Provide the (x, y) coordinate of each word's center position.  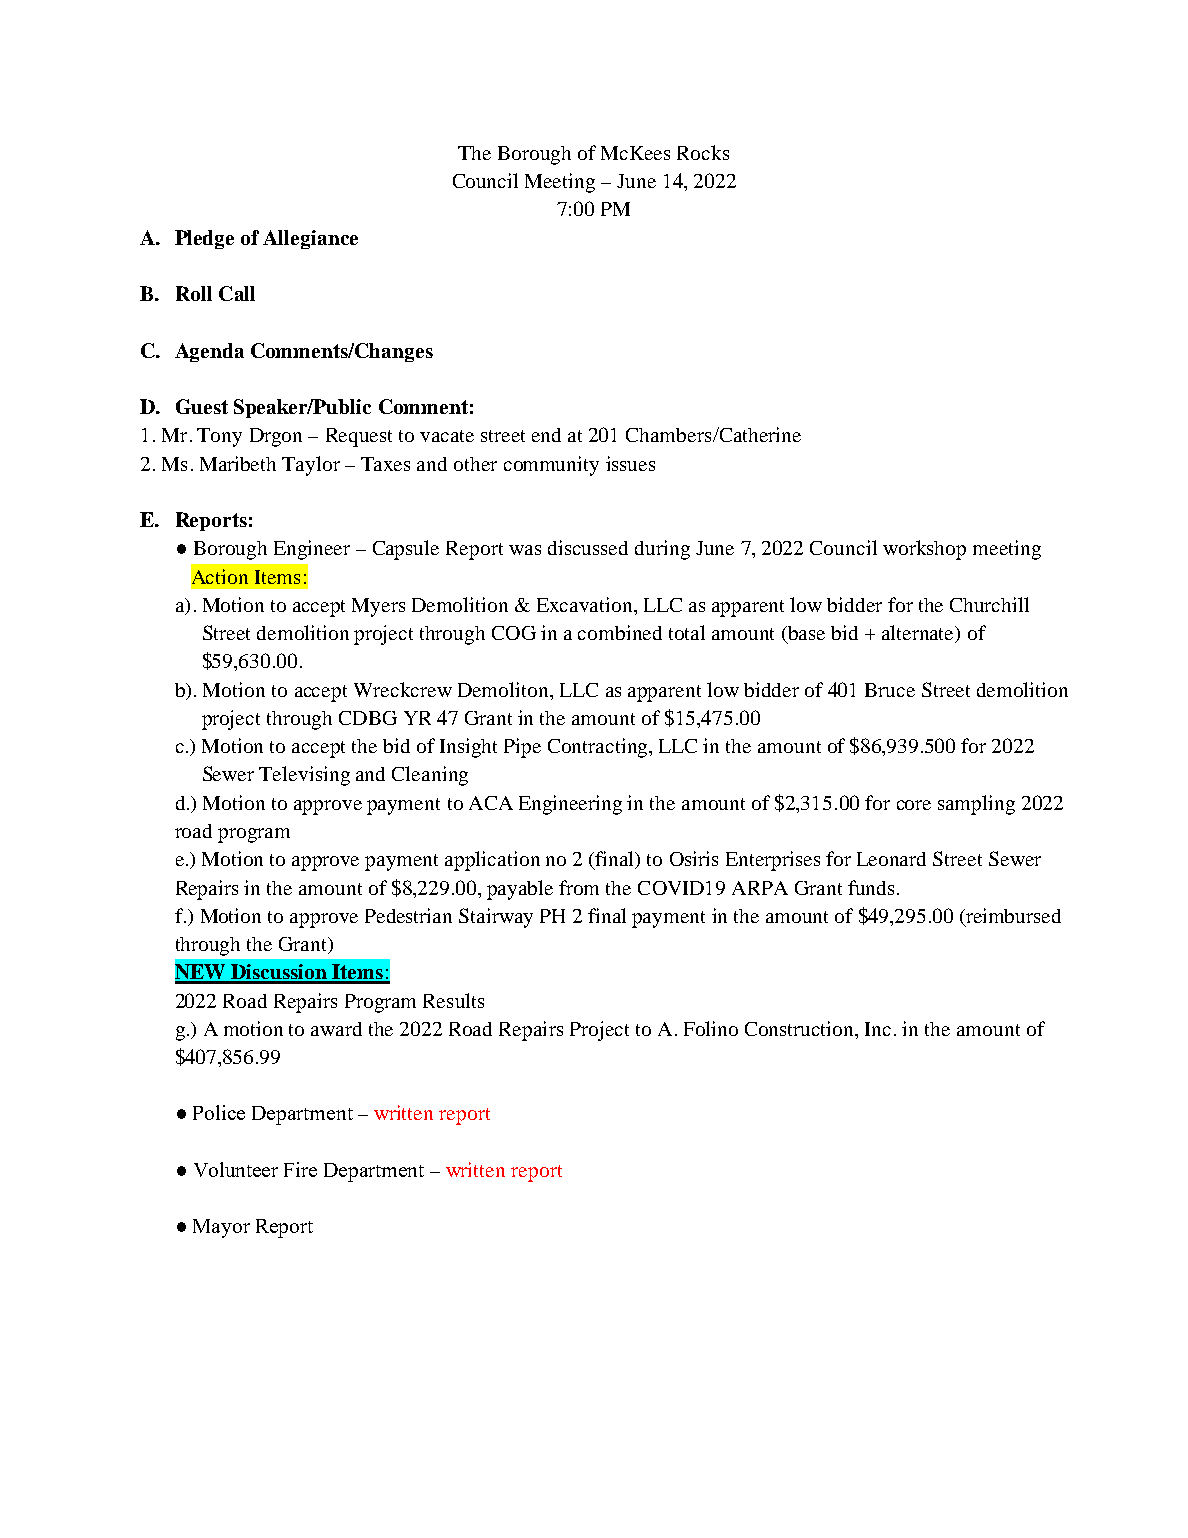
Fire (300, 1169)
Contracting (599, 748)
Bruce (890, 690)
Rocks (703, 152)
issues (630, 463)
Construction (801, 1030)
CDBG (368, 718)
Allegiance (310, 239)
